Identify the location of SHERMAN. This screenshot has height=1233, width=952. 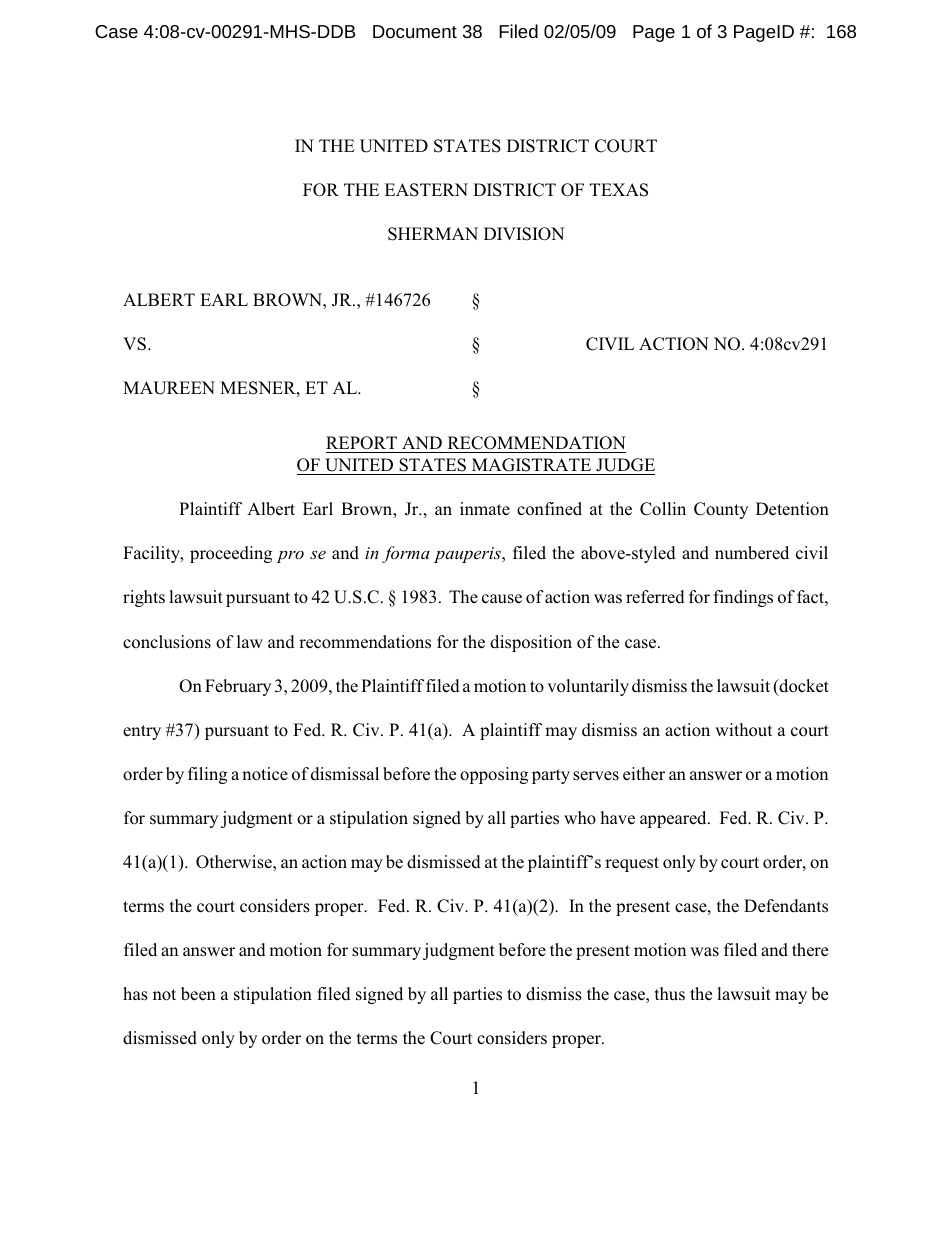
(433, 234).
